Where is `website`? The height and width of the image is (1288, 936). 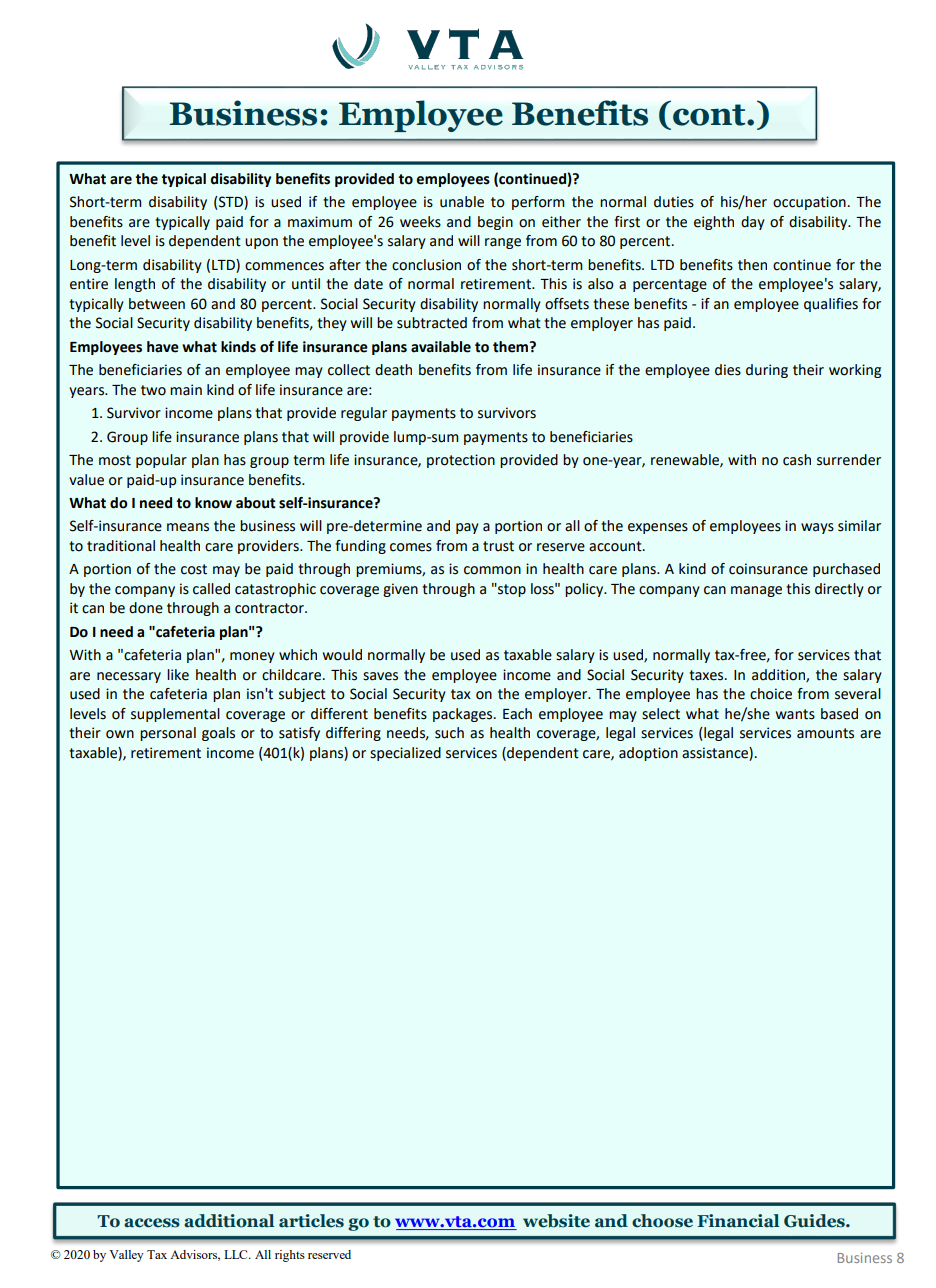 website is located at coordinates (556, 1221).
